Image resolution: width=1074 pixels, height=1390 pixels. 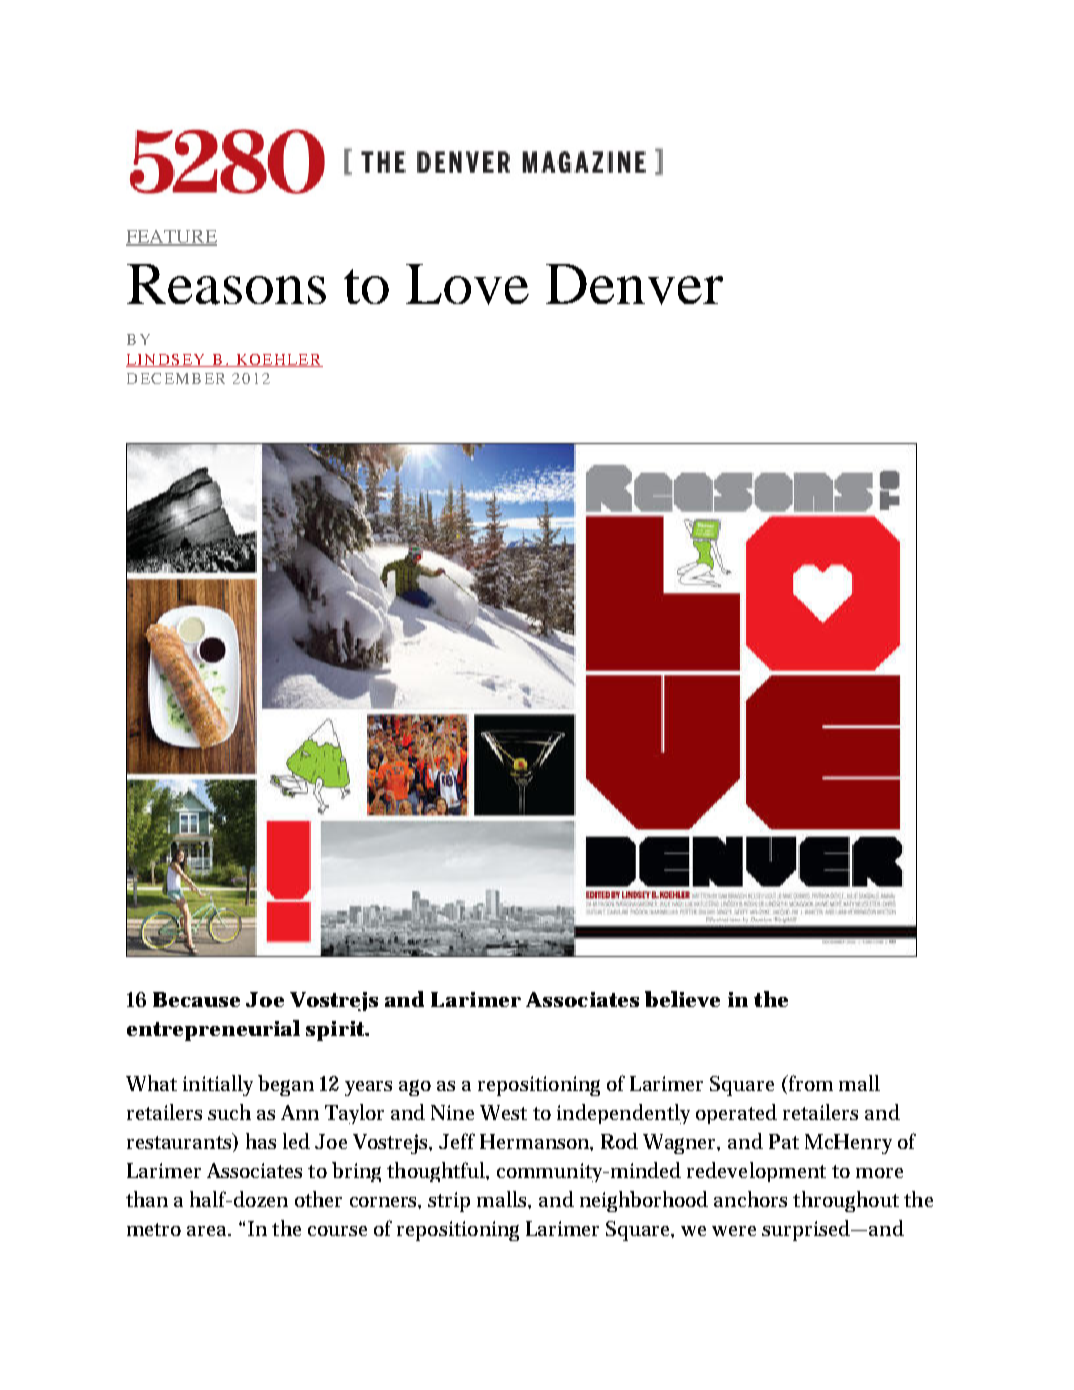 I want to click on strip, so click(x=449, y=1202).
